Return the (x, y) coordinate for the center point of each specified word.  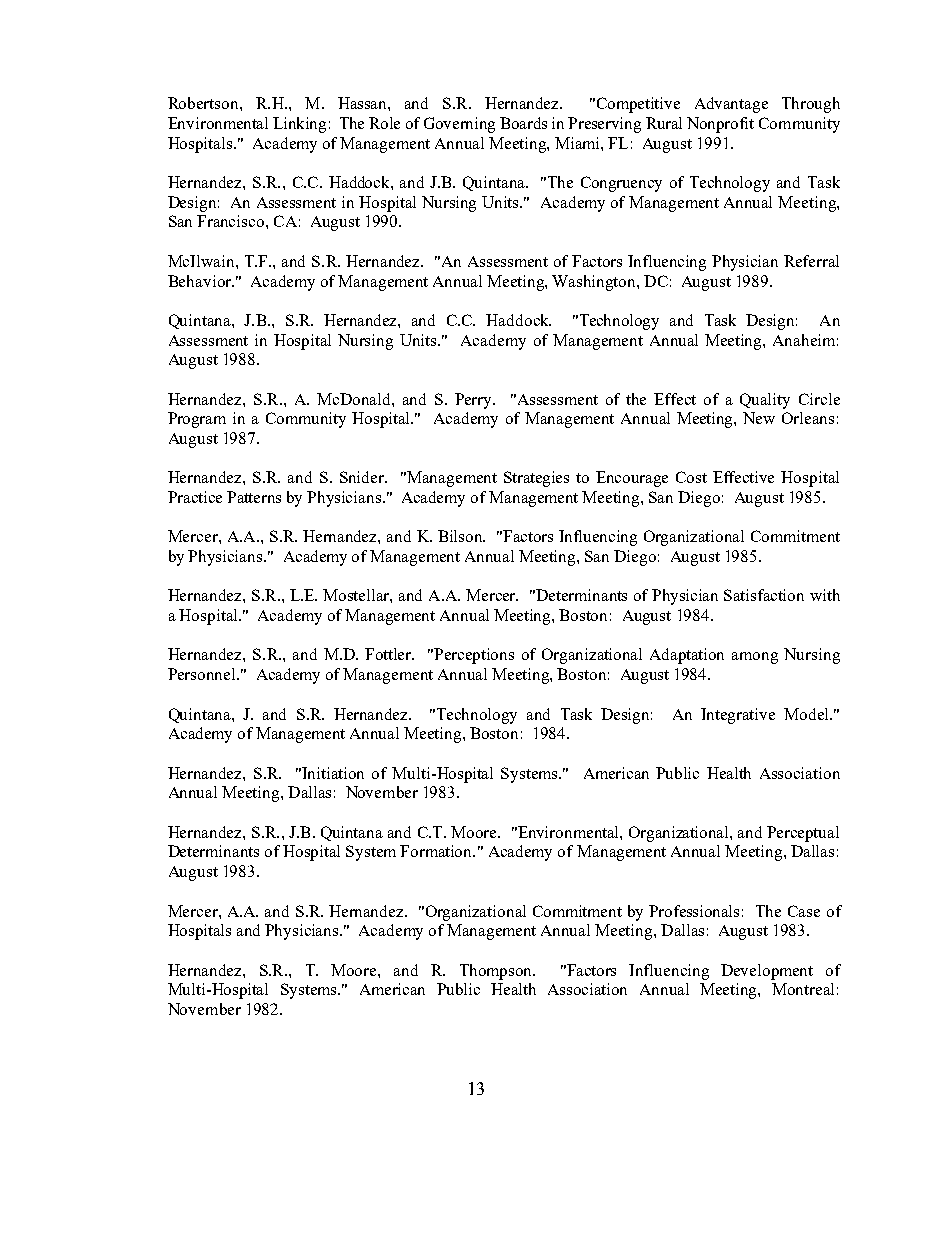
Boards (523, 123)
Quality (765, 401)
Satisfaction (764, 595)
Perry (475, 401)
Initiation (333, 773)
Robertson (204, 103)
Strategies (536, 479)
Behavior (200, 281)
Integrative (738, 716)
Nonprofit (720, 125)
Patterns (254, 497)
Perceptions (474, 656)
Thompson (497, 972)
